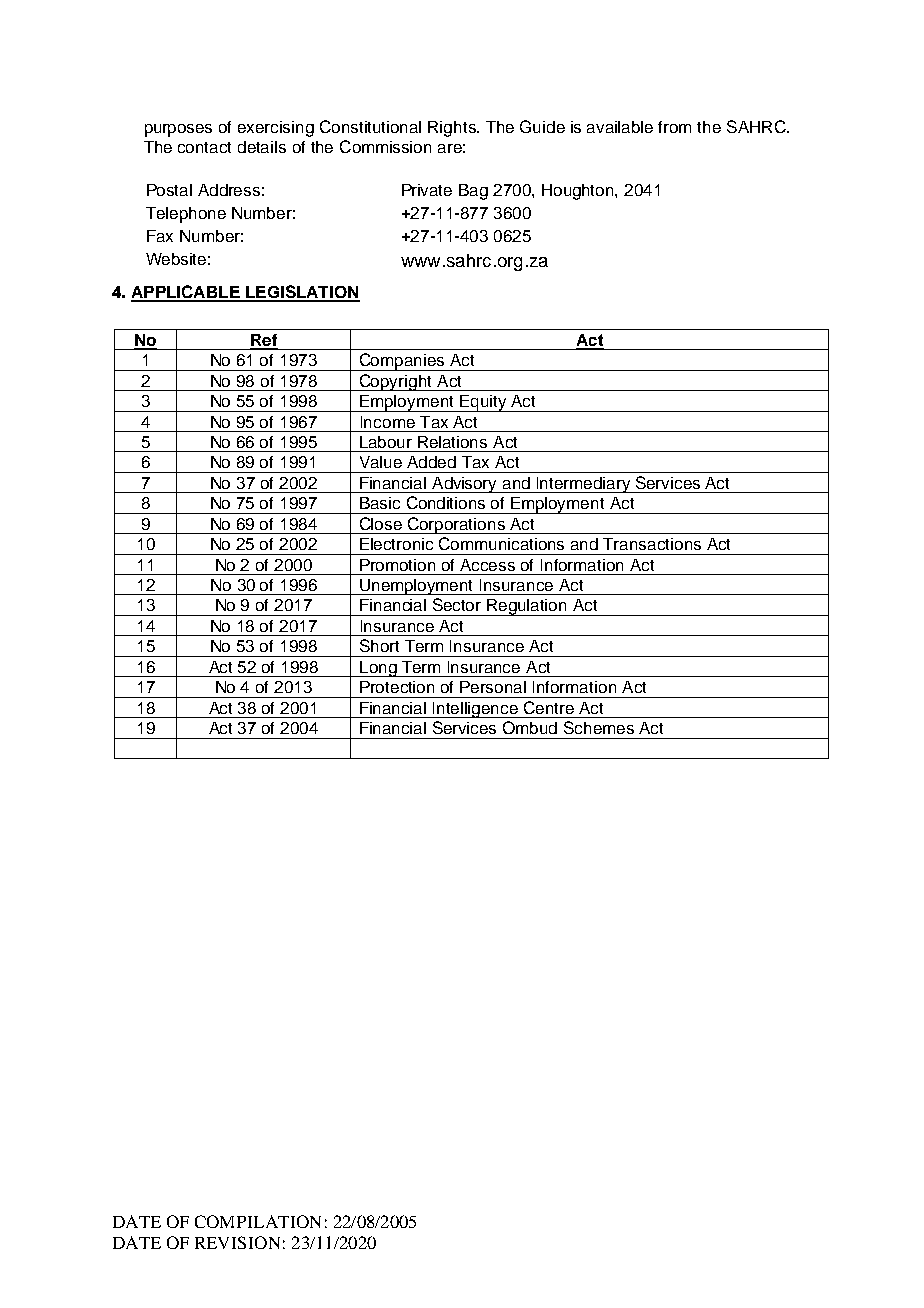 The image size is (924, 1308). I want to click on Advisory, so click(465, 485).
